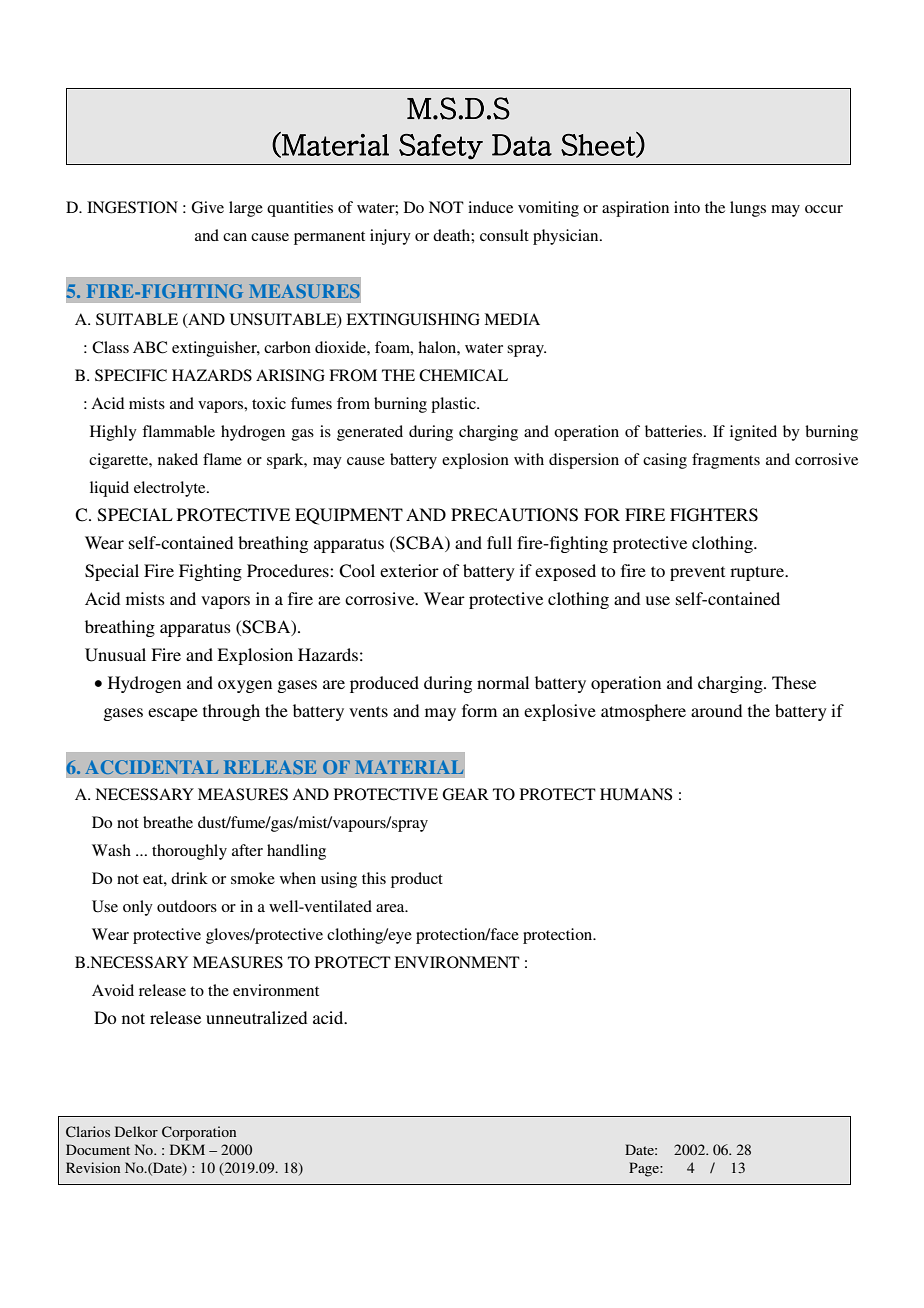 The height and width of the page is (1308, 924). What do you see at coordinates (115, 655) in the page?
I see `Unusual` at bounding box center [115, 655].
